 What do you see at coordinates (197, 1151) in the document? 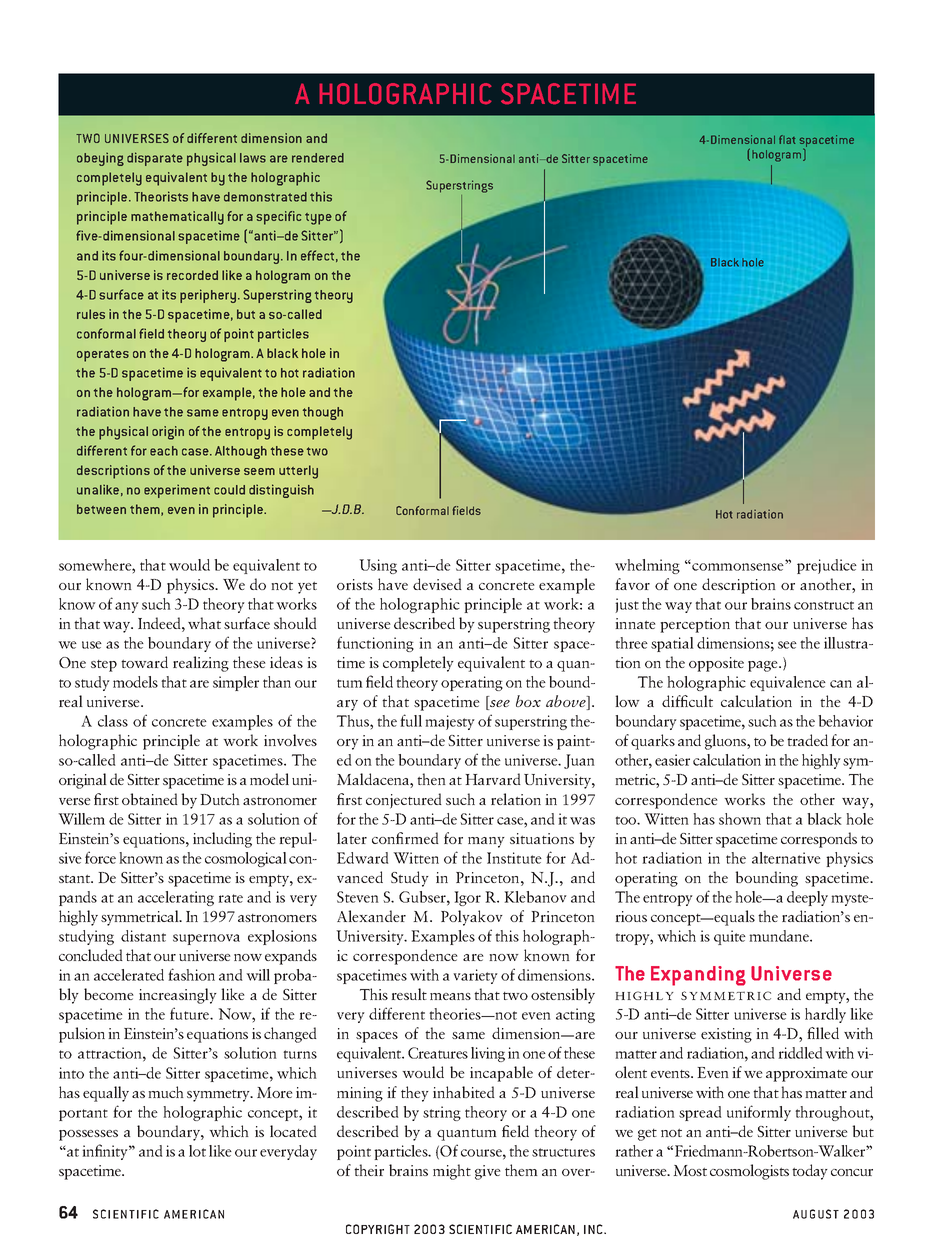
I see `lot` at bounding box center [197, 1151].
